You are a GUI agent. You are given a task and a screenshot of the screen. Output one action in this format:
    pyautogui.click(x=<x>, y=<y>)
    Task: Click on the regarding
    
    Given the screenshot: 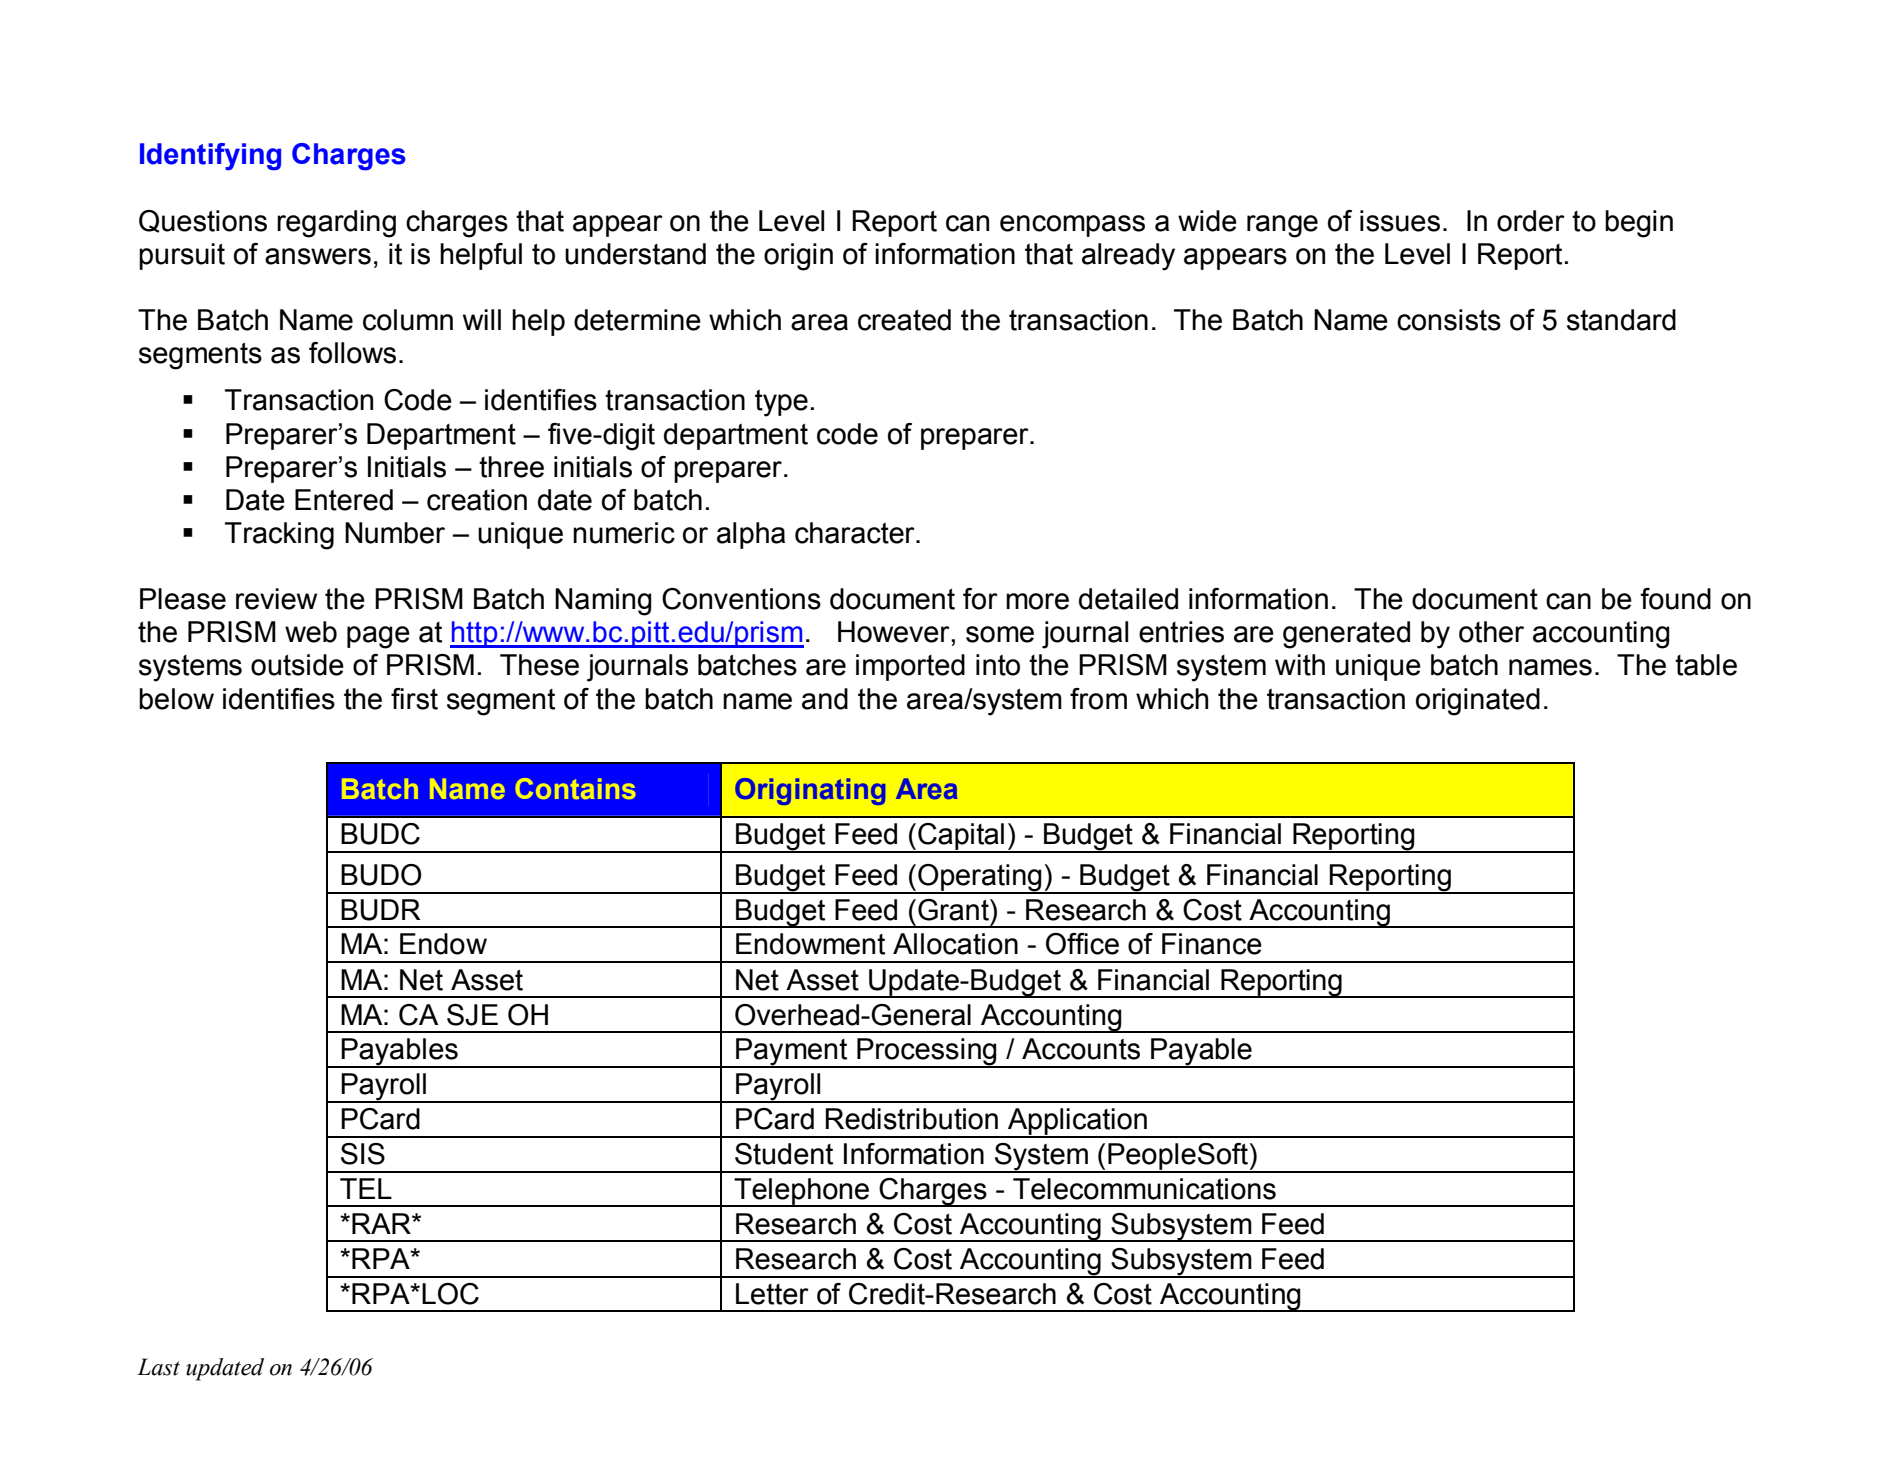 What is the action you would take?
    pyautogui.click(x=336, y=224)
